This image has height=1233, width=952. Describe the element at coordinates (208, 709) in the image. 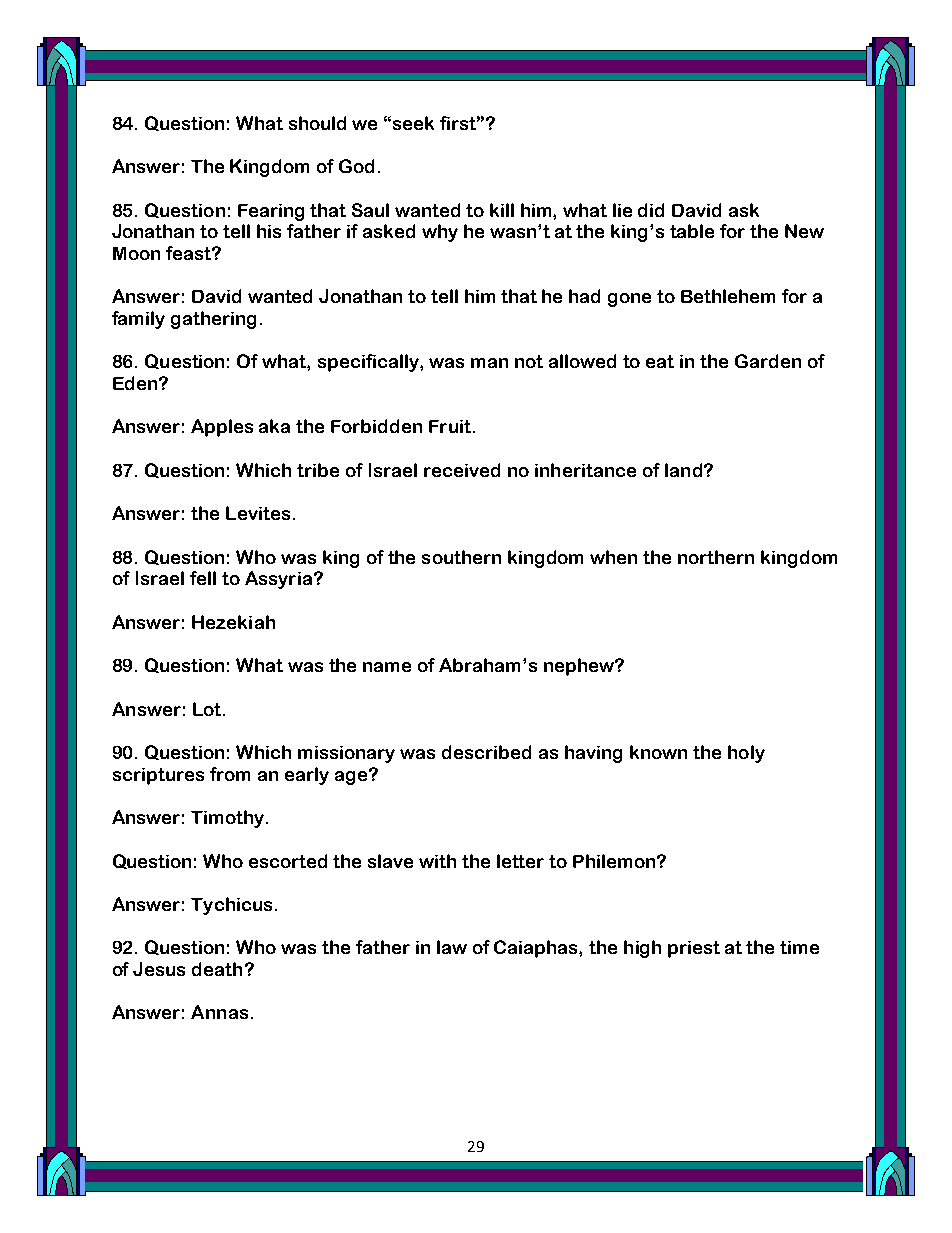

I see `Lot` at that location.
